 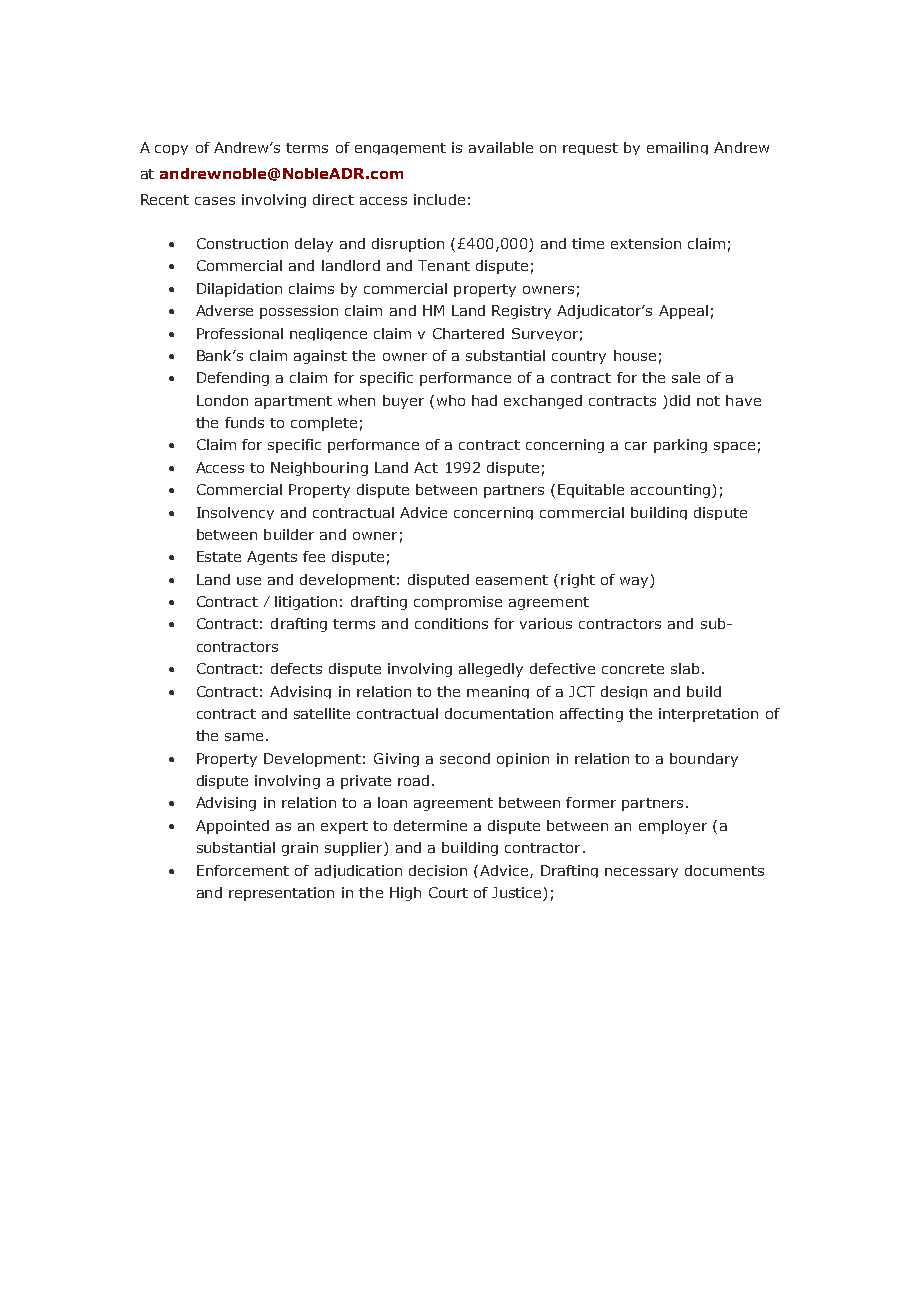 I want to click on easement, so click(x=512, y=580).
